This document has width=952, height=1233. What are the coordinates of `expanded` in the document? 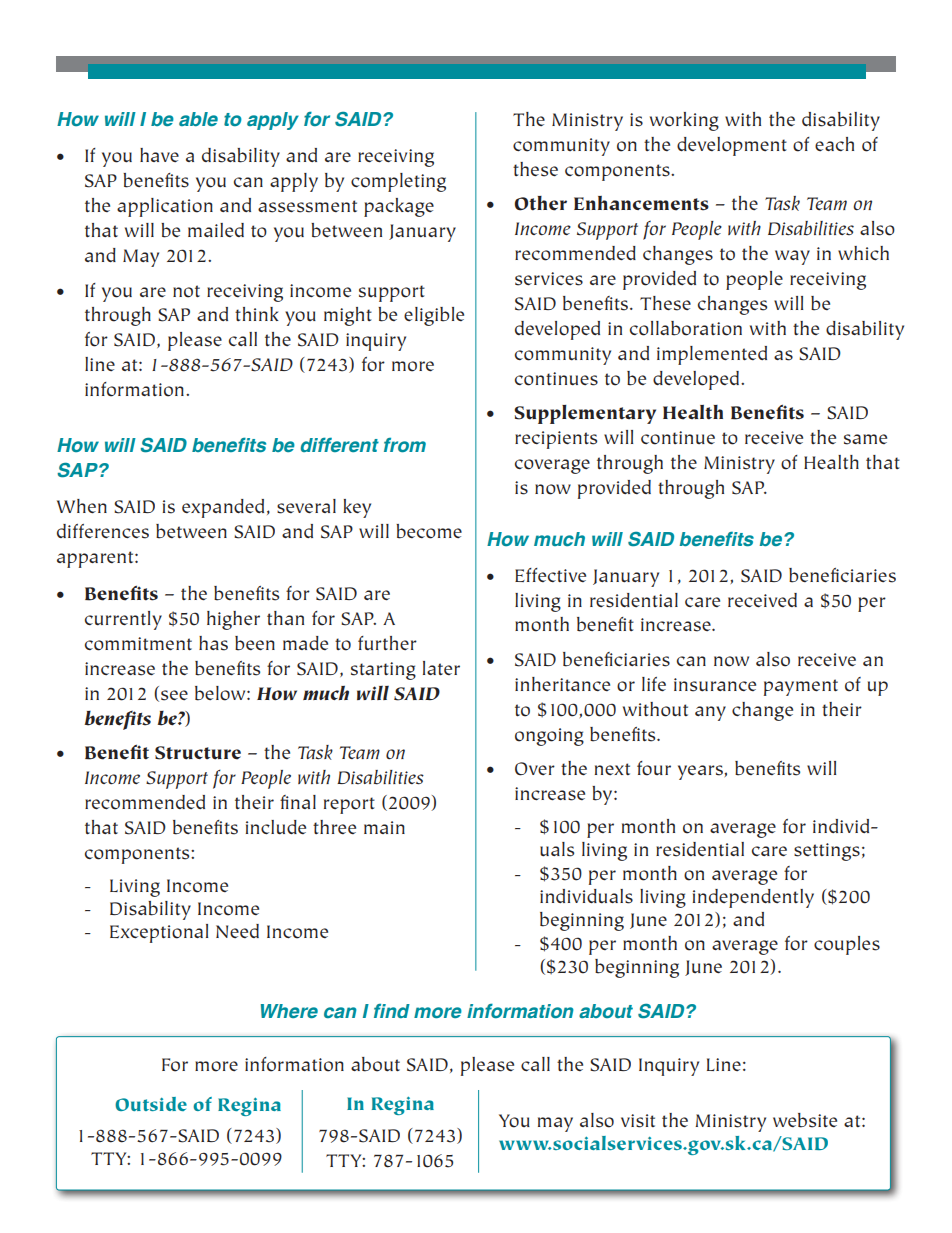 It's located at (223, 508).
